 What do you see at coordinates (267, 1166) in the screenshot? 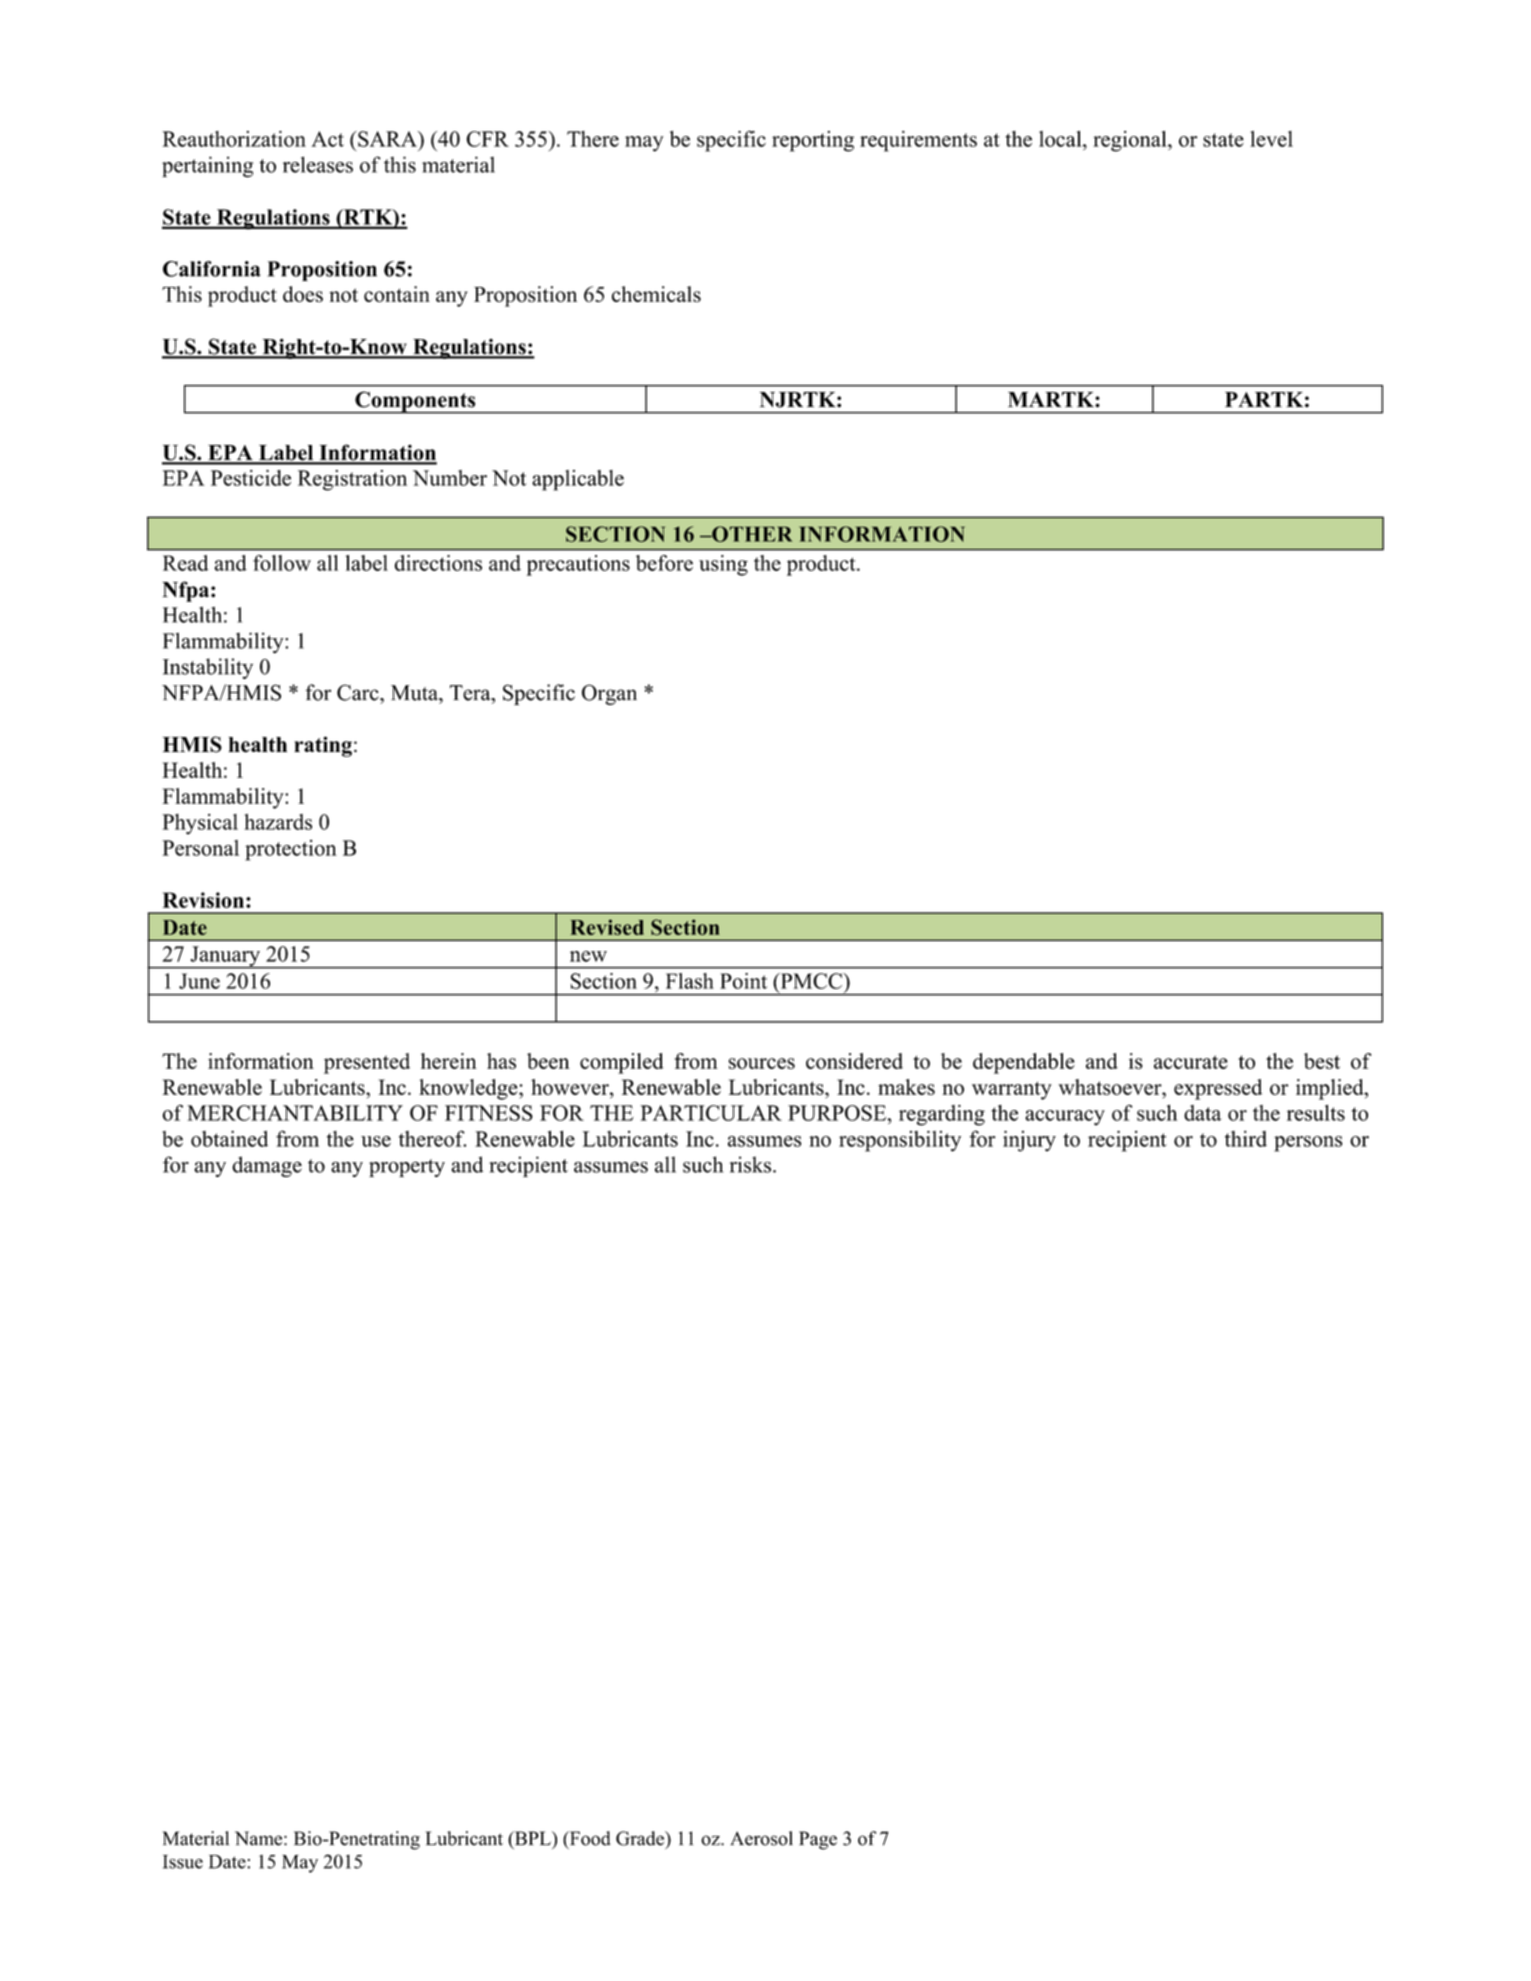
I see `damage` at bounding box center [267, 1166].
